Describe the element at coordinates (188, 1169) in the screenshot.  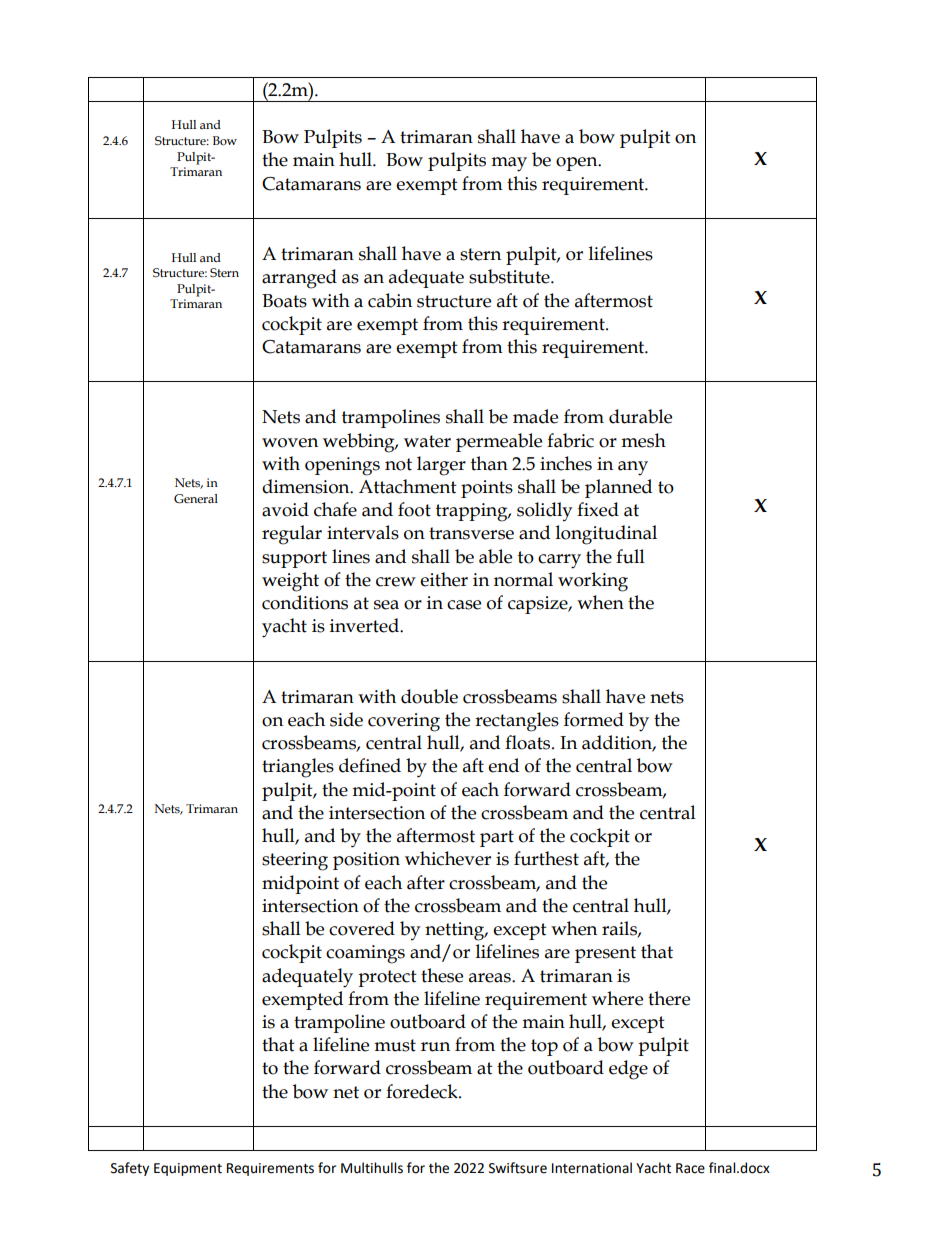
I see `Equipment` at that location.
